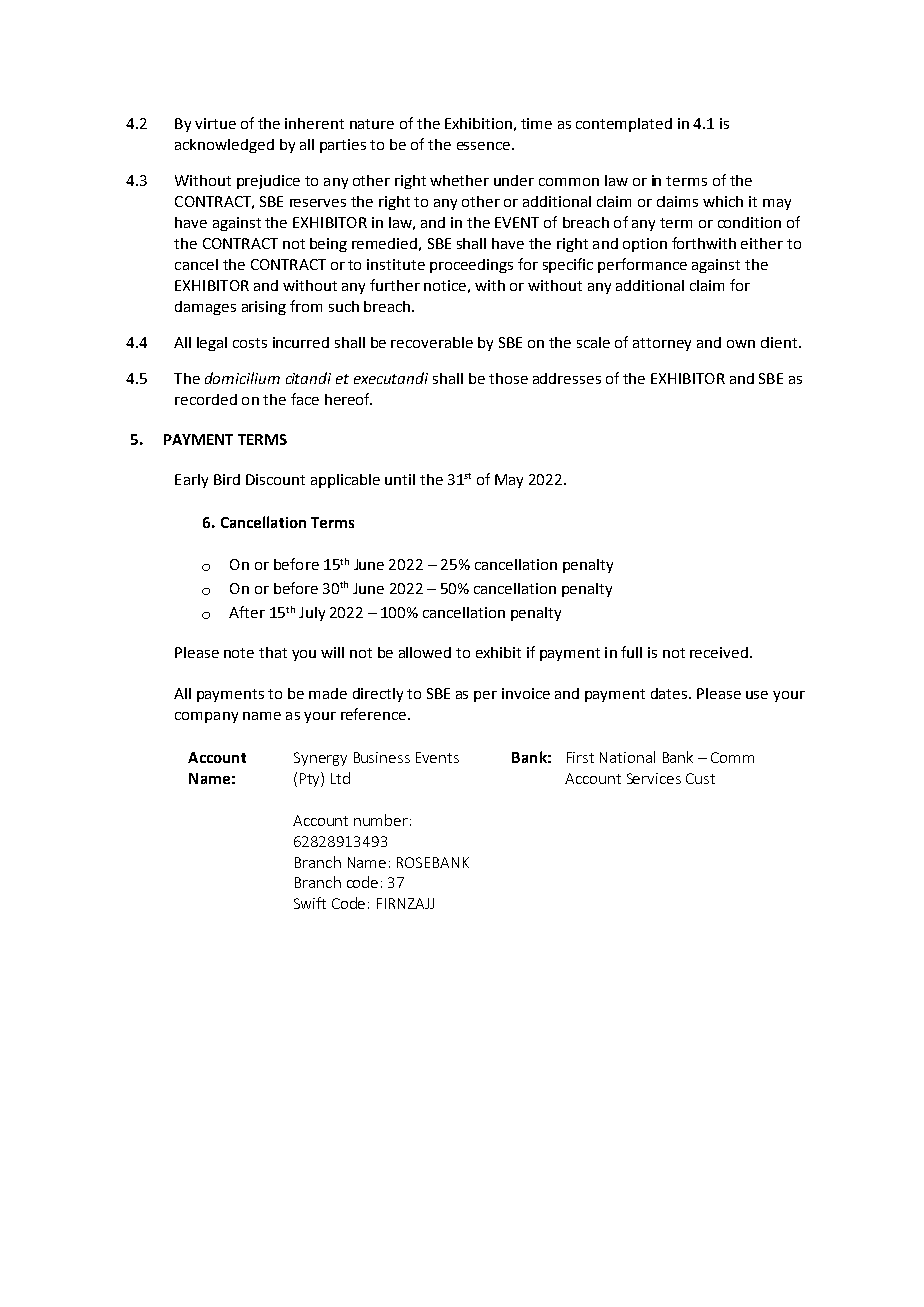 The width and height of the screenshot is (924, 1307). I want to click on acknowledged, so click(224, 146).
